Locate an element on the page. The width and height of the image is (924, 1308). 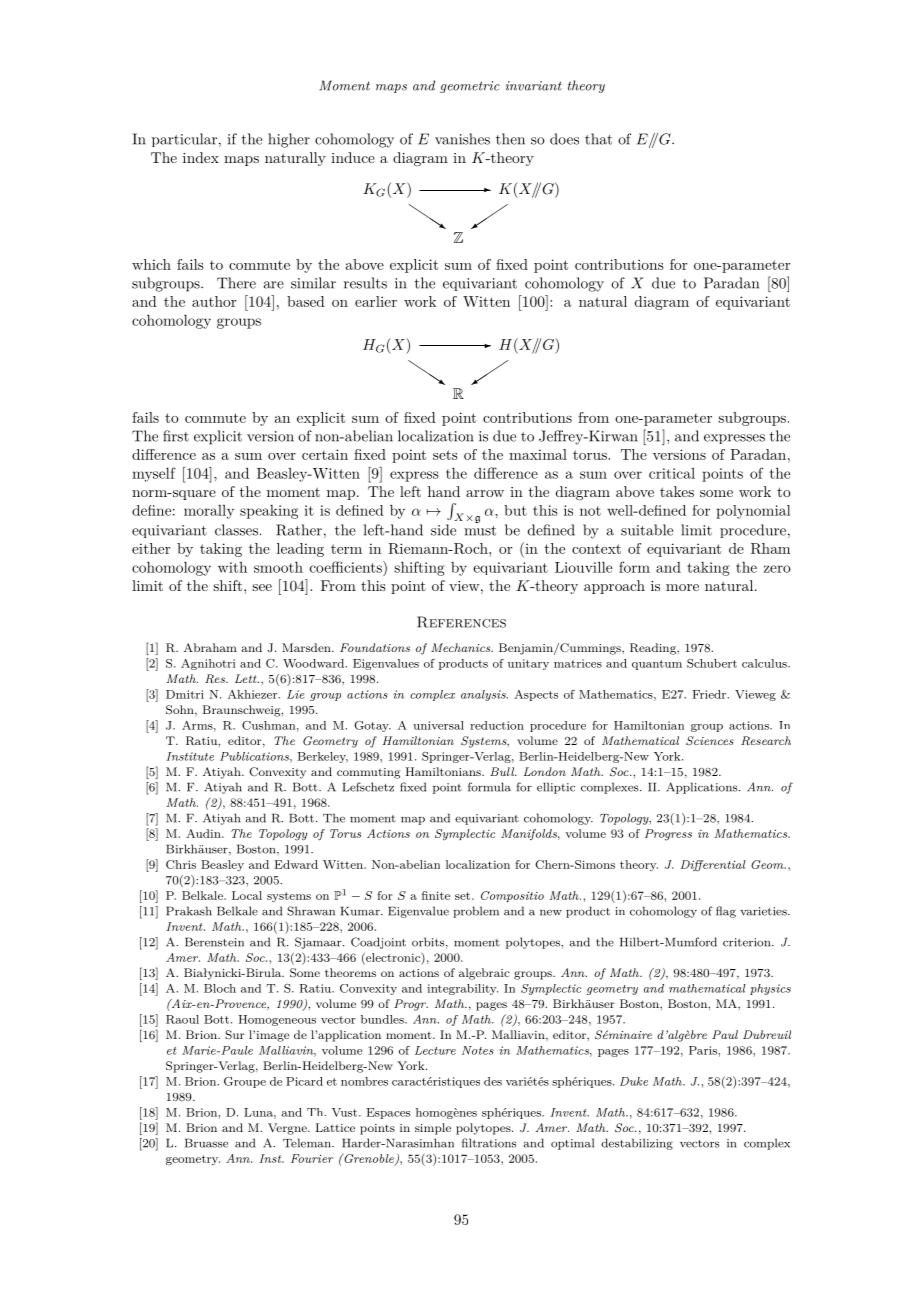
Abraham is located at coordinates (210, 647).
